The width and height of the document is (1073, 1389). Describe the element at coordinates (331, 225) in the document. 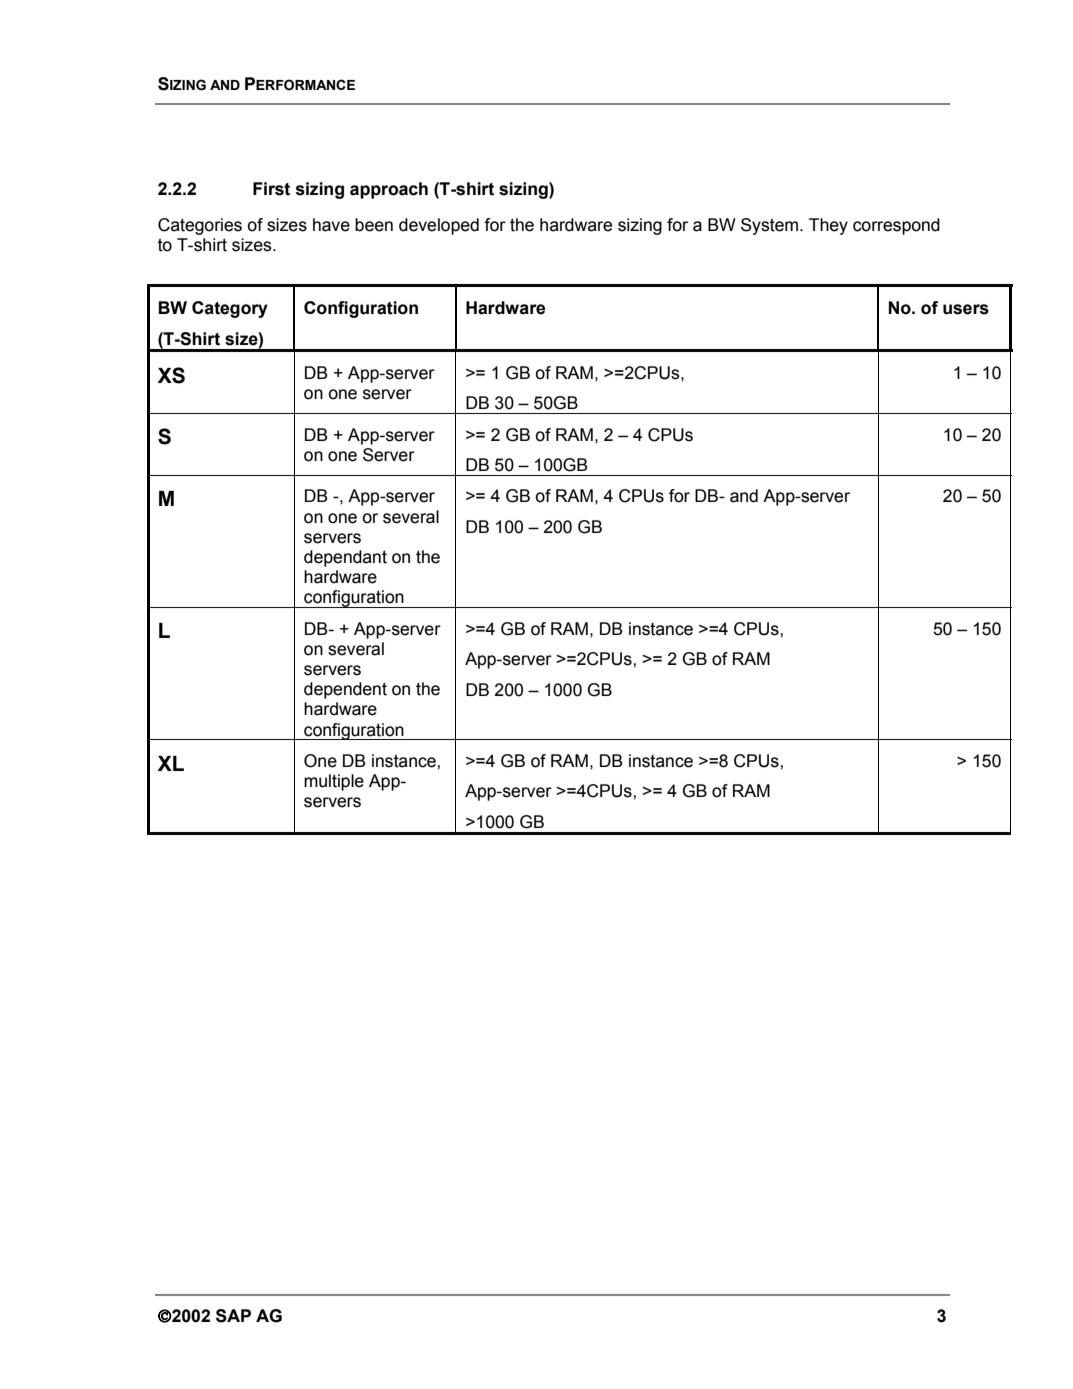

I see `have` at that location.
